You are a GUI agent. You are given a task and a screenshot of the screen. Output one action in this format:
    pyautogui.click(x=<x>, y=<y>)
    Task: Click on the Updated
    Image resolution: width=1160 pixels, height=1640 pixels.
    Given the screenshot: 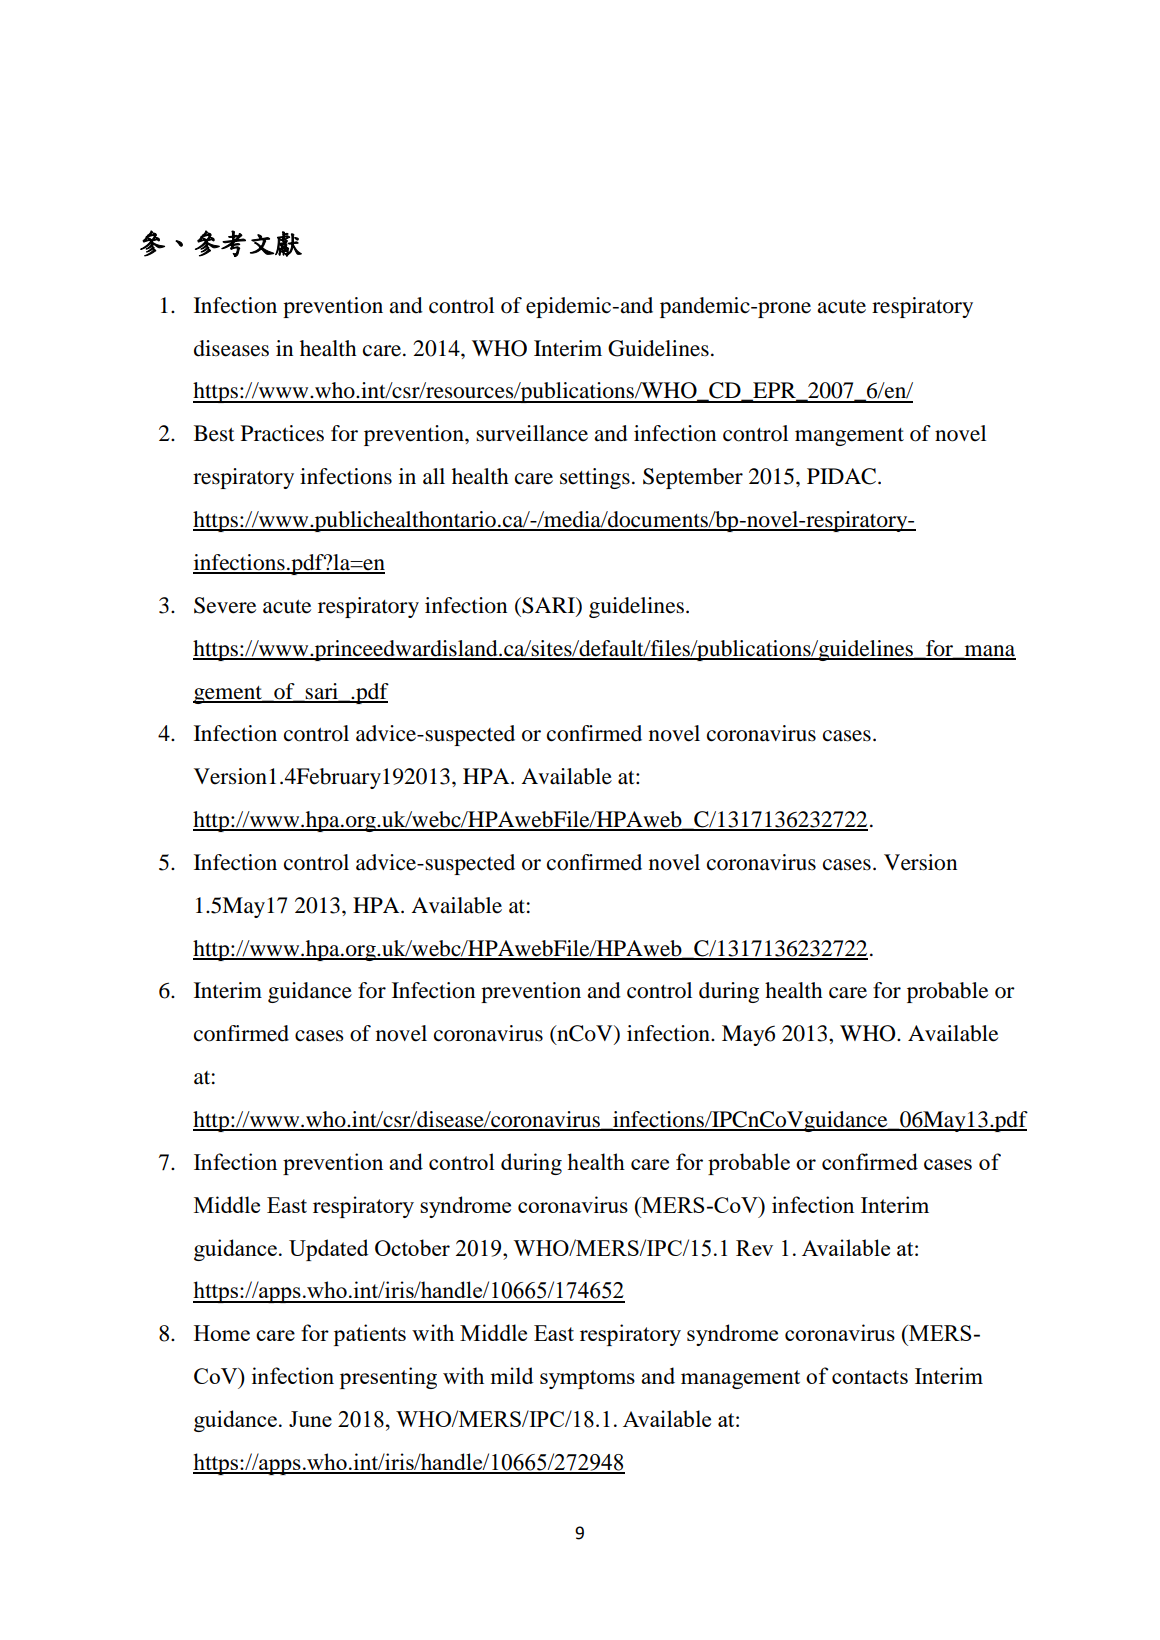 What is the action you would take?
    pyautogui.click(x=329, y=1250)
